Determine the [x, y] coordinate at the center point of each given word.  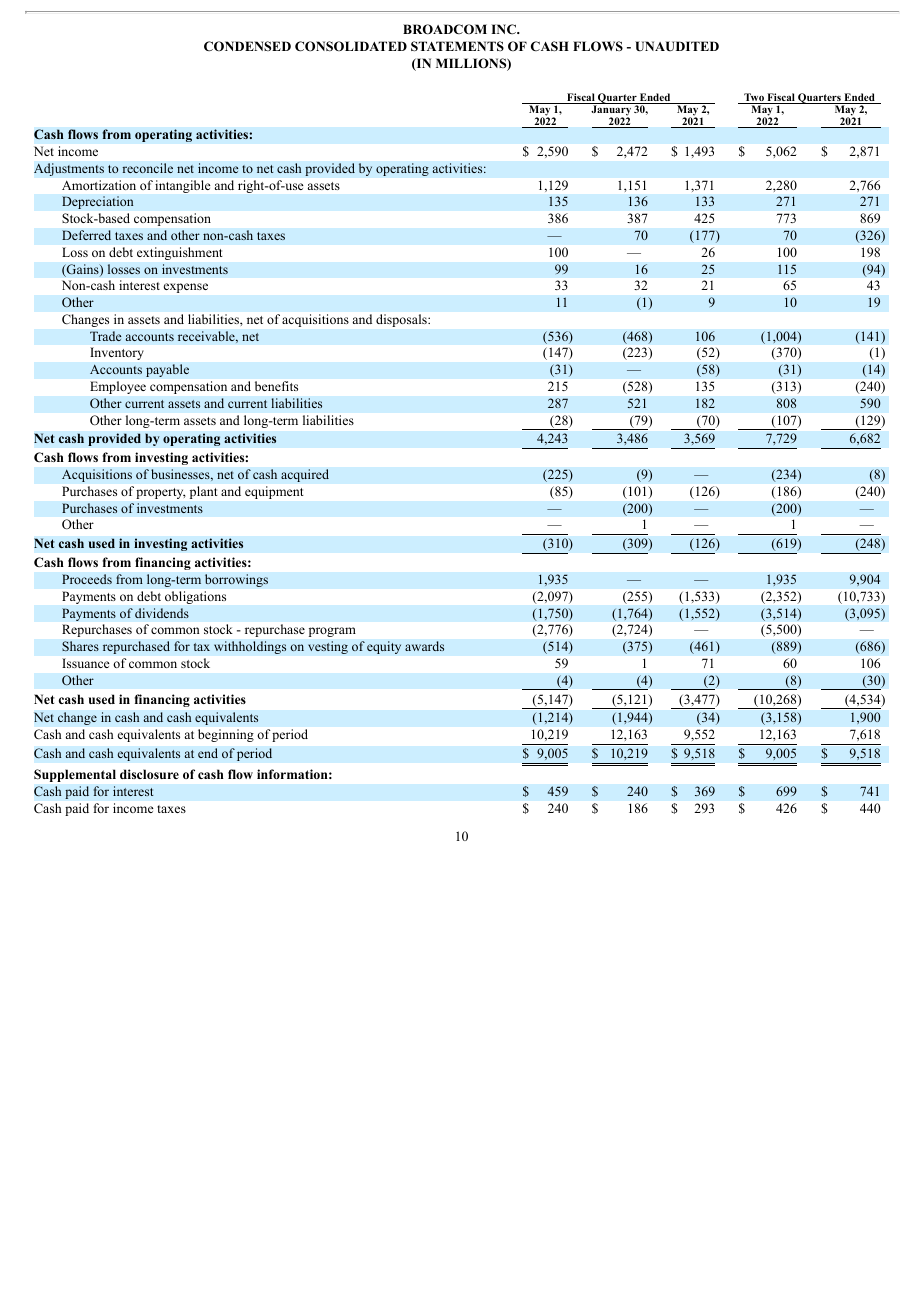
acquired [305, 475]
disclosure [149, 774]
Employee [118, 387]
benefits [276, 386]
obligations [195, 597]
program [332, 632]
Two [754, 98]
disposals [402, 320]
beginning [226, 735]
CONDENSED [247, 46]
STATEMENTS [457, 46]
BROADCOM [445, 29]
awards [424, 646]
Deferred [86, 235]
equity [384, 647]
